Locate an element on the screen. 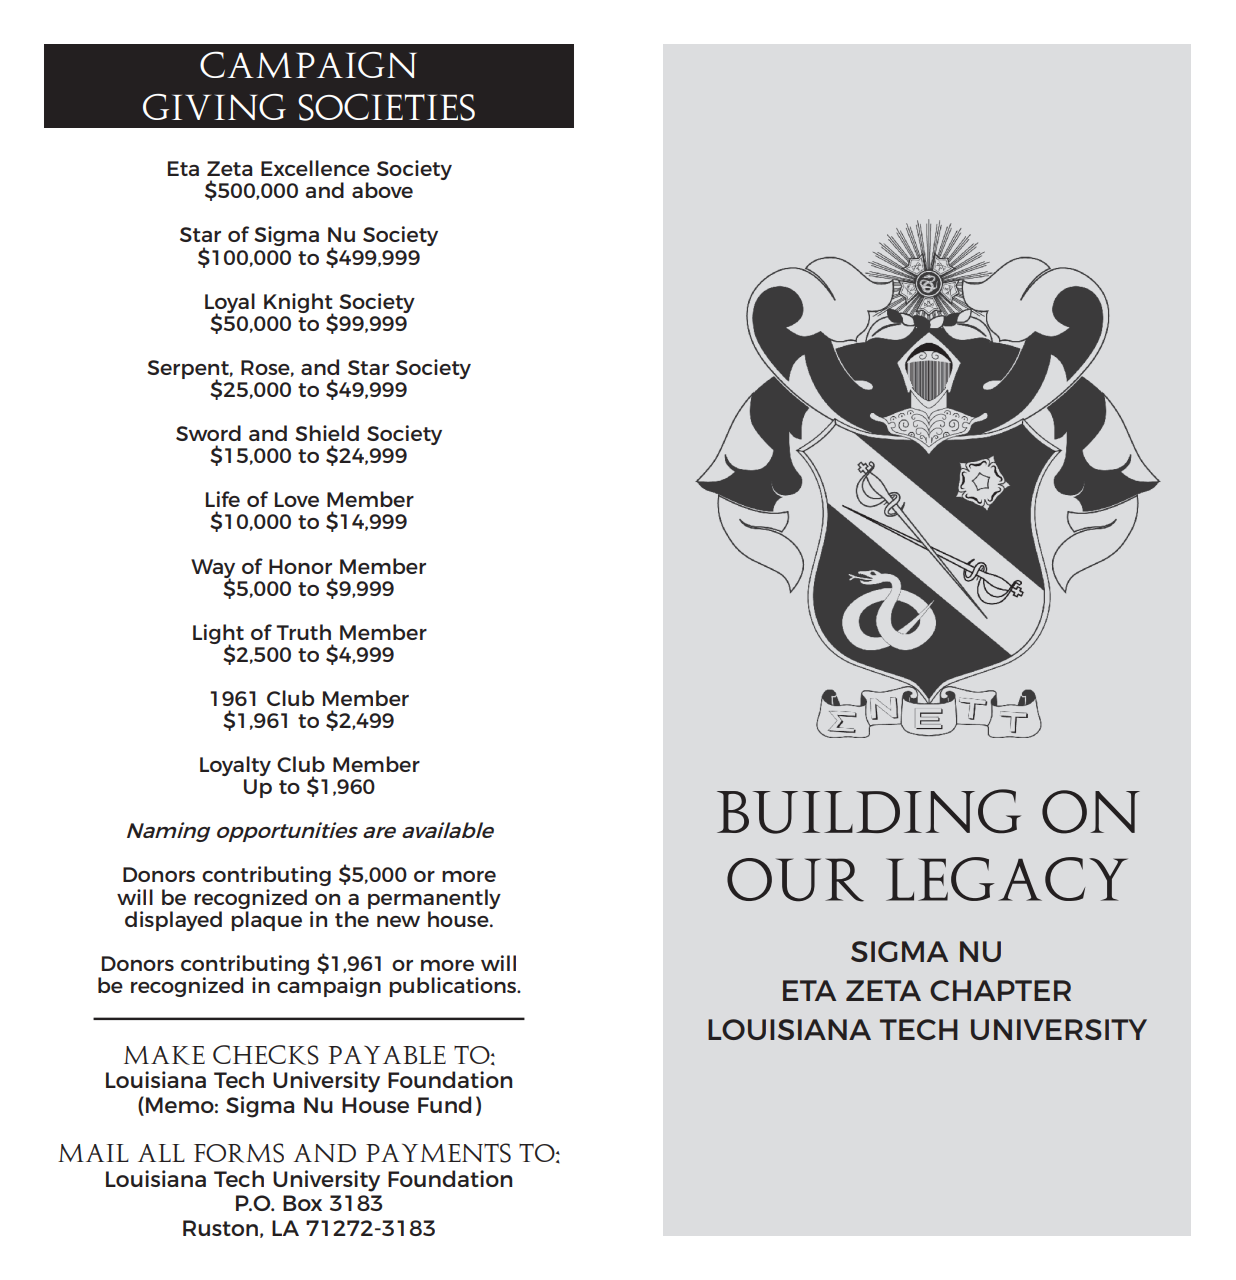  CHAPTER is located at coordinates (1000, 990).
